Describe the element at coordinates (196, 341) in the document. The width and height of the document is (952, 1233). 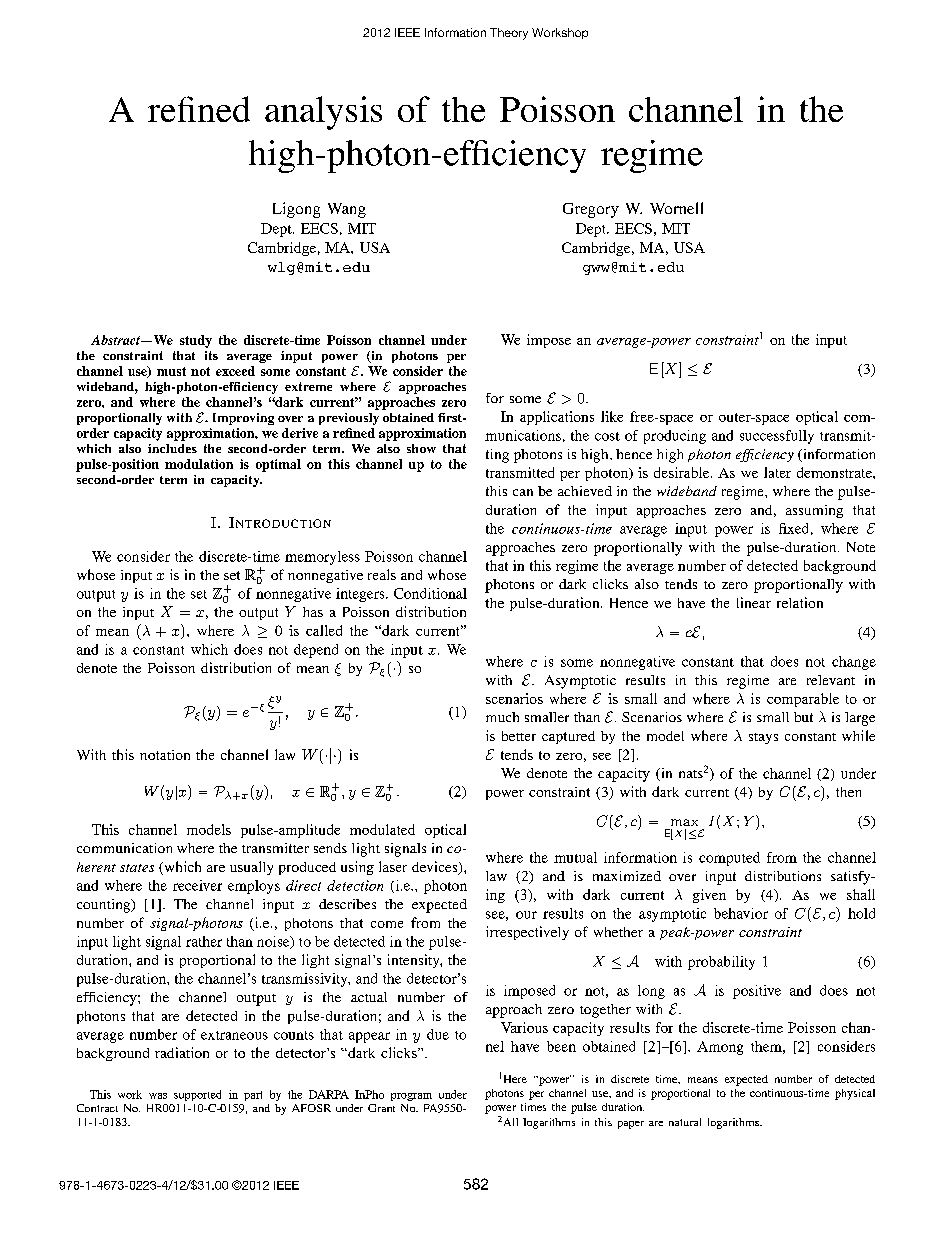
I see `study` at that location.
